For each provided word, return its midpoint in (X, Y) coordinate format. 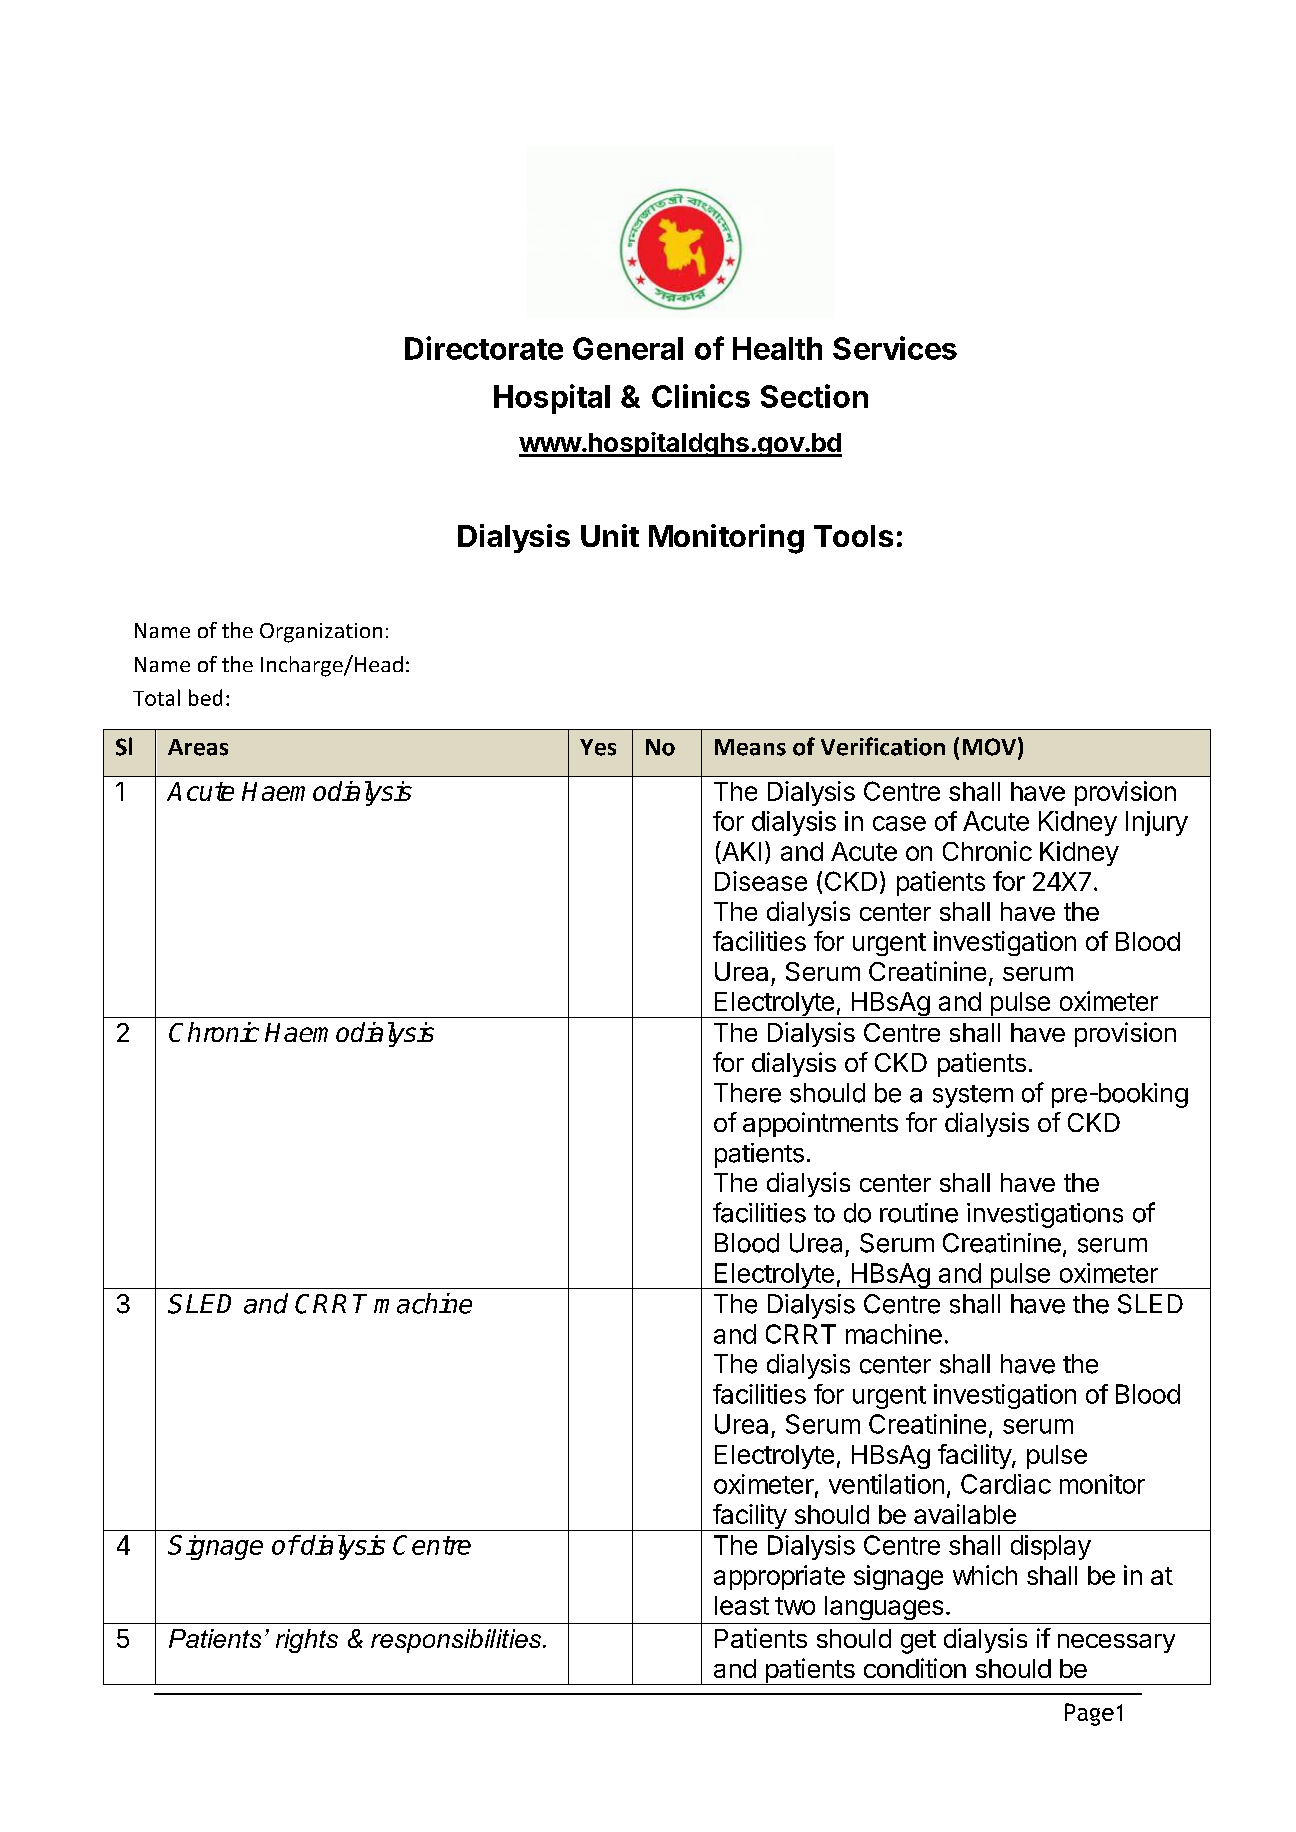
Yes (598, 747)
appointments (820, 1124)
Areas (198, 747)
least (742, 1605)
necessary (1116, 1643)
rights (307, 1641)
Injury (1157, 823)
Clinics (701, 396)
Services (895, 348)
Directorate (484, 348)
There (747, 1093)
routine (919, 1213)
